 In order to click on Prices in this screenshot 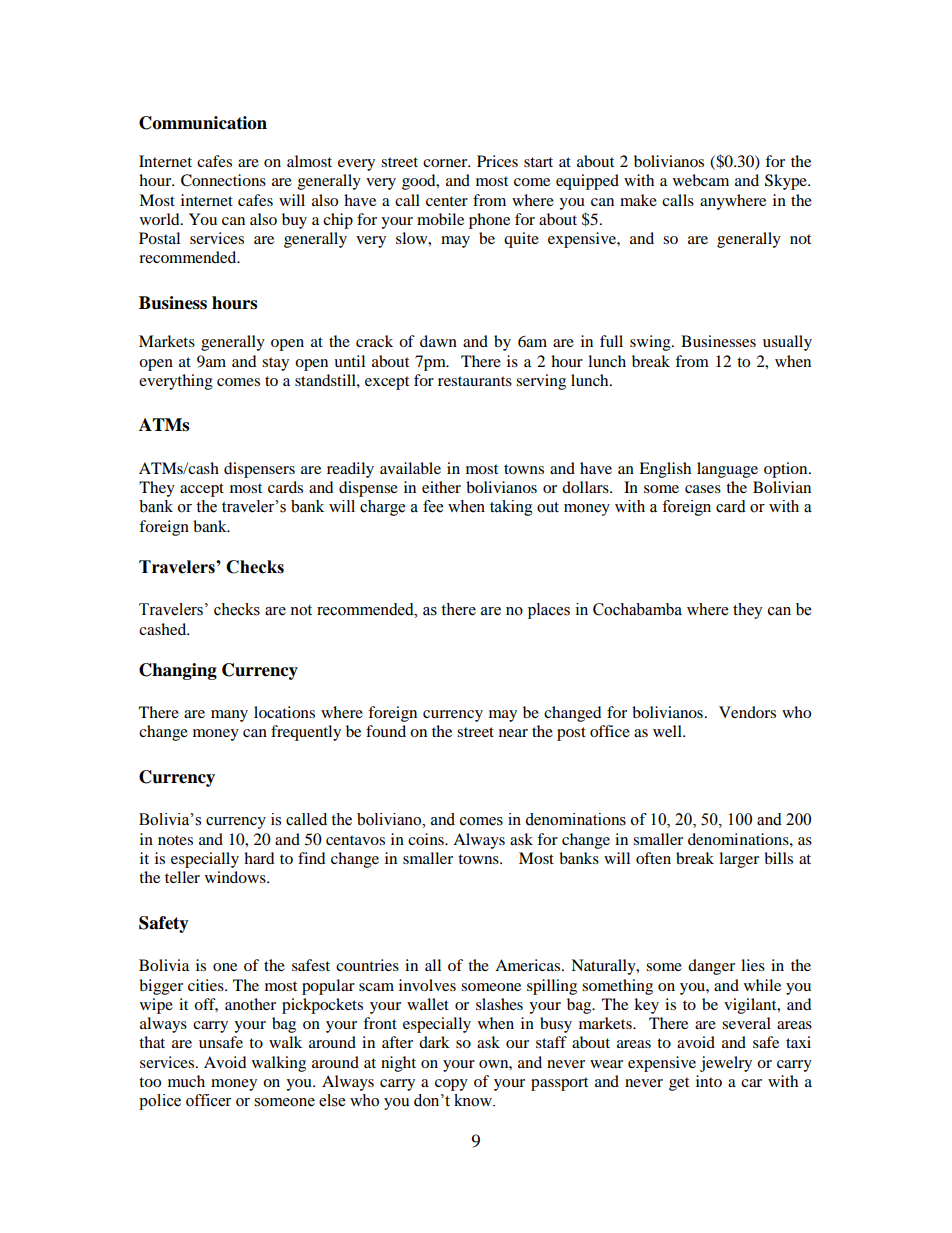, I will do `click(497, 161)`.
